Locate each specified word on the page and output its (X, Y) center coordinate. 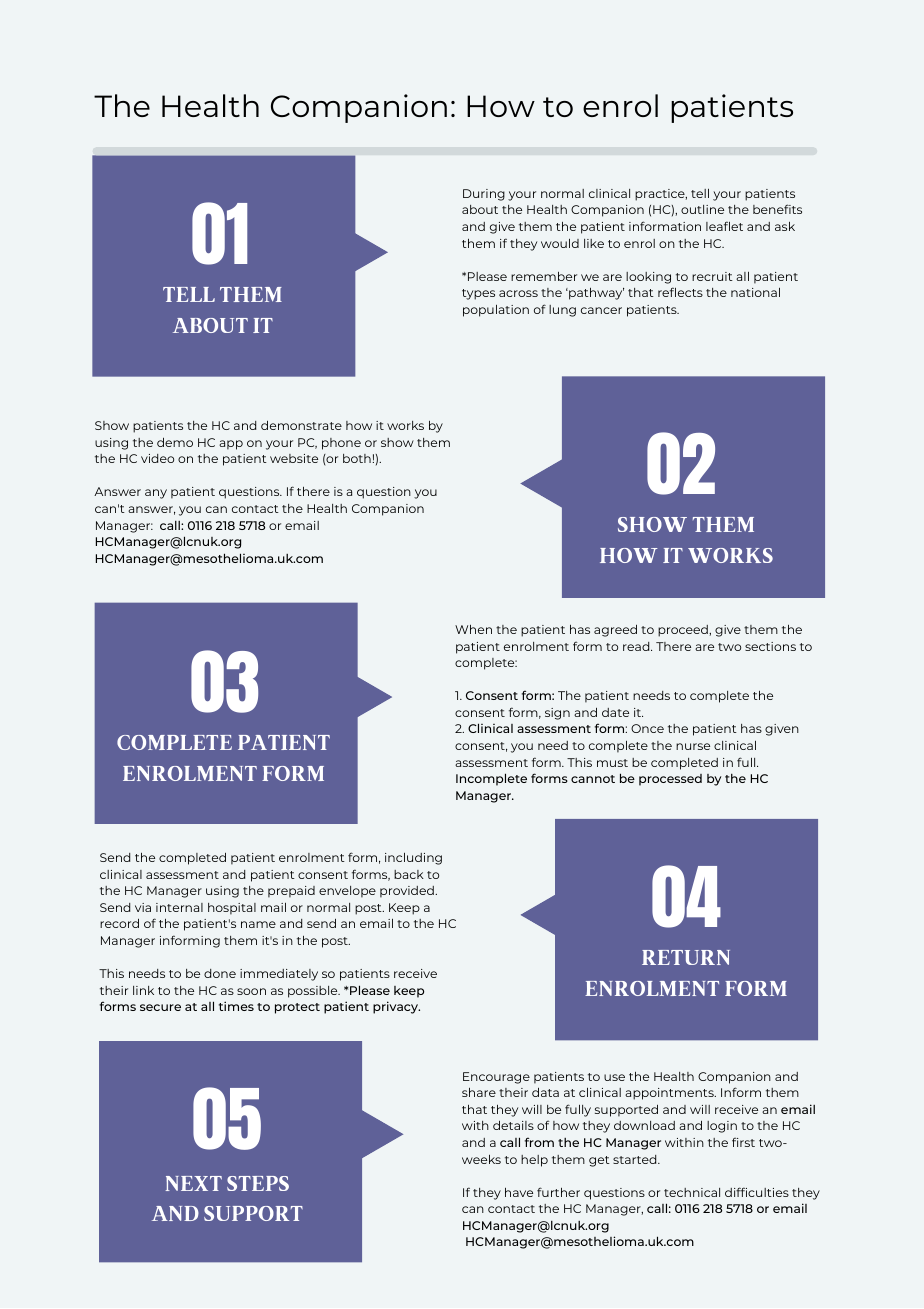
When (473, 629)
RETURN (686, 957)
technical (692, 1192)
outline (702, 209)
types (478, 294)
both (357, 458)
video (157, 458)
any (156, 494)
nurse (693, 746)
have (519, 1192)
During (484, 195)
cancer (601, 310)
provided (408, 892)
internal (179, 907)
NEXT (194, 1183)
